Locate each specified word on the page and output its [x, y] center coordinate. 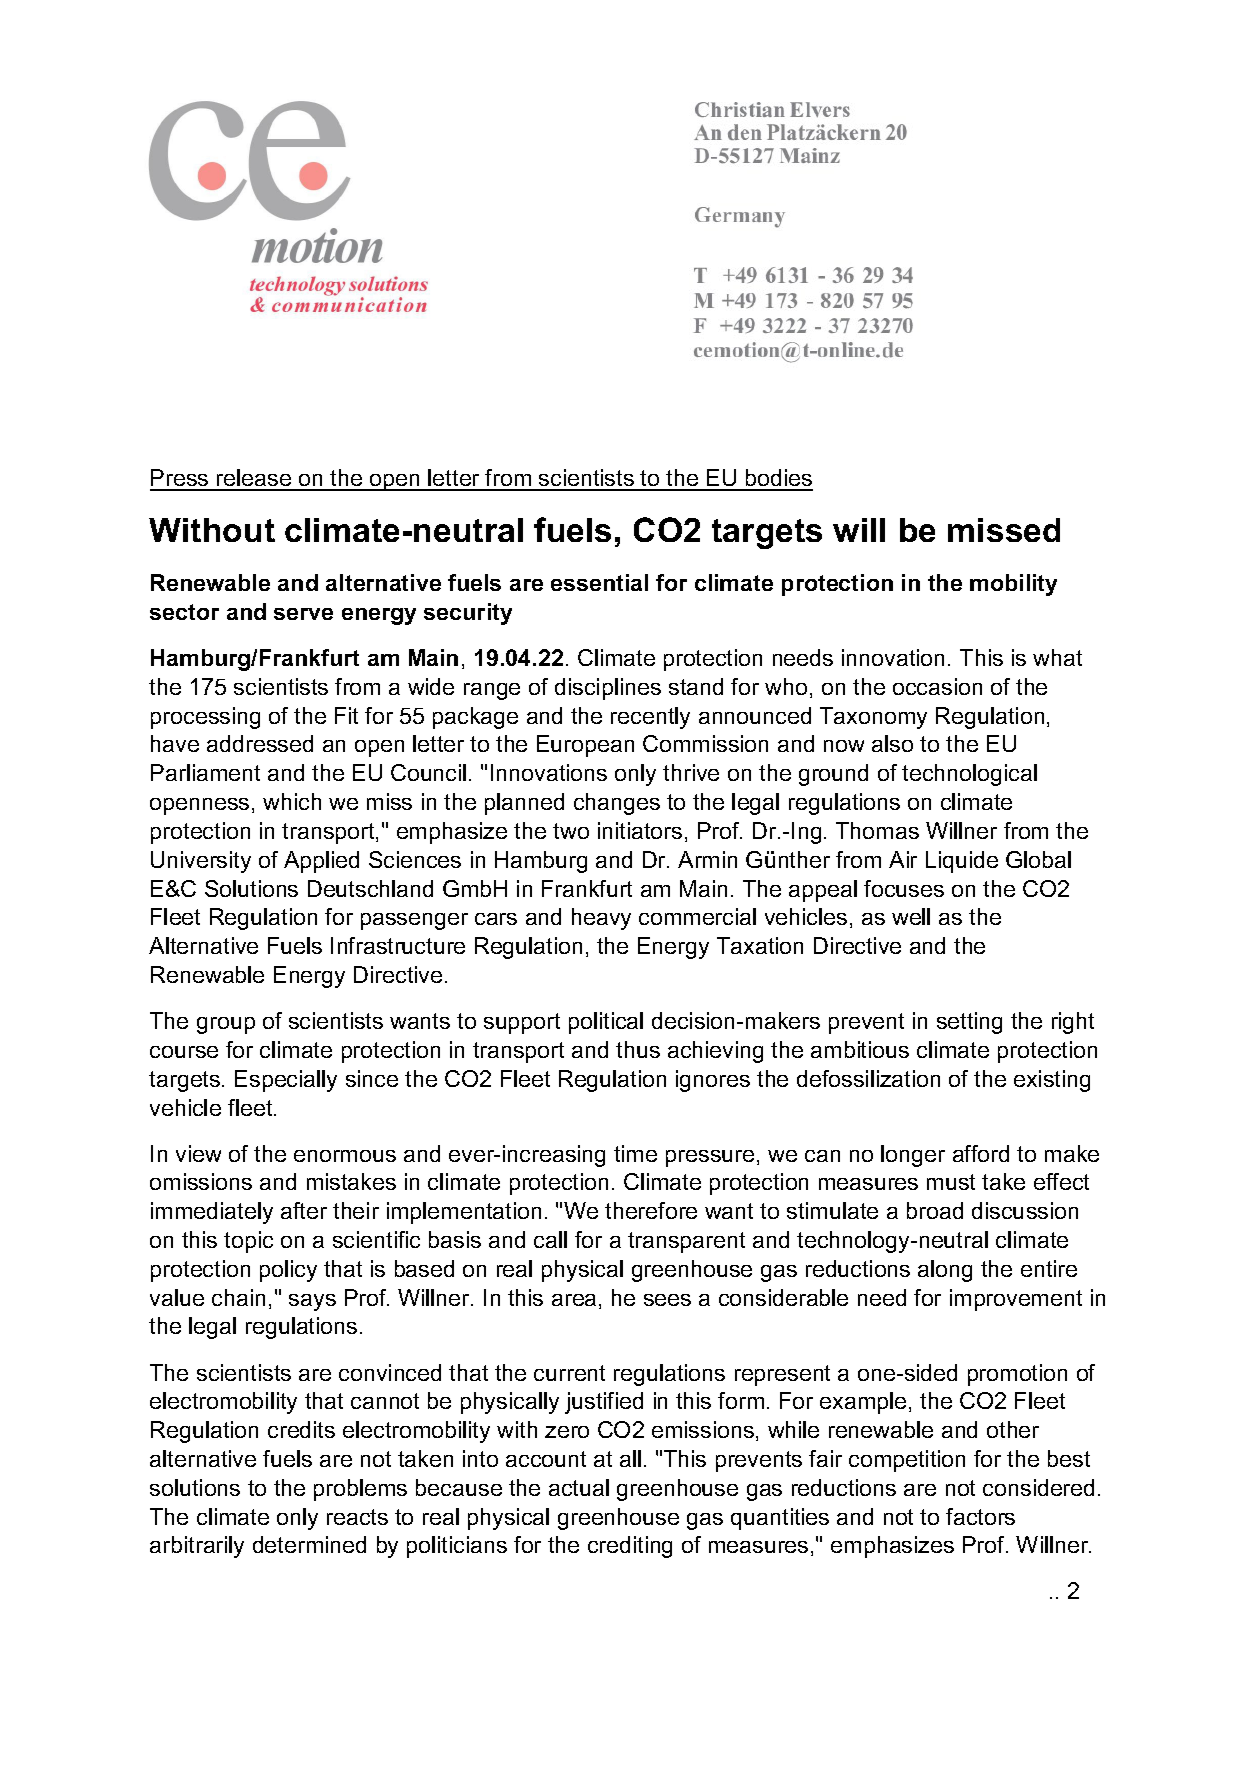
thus [638, 1049]
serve [303, 614]
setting [969, 1023]
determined [309, 1544]
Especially [286, 1081]
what [1057, 657]
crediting [630, 1547]
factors [980, 1516]
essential [599, 582]
